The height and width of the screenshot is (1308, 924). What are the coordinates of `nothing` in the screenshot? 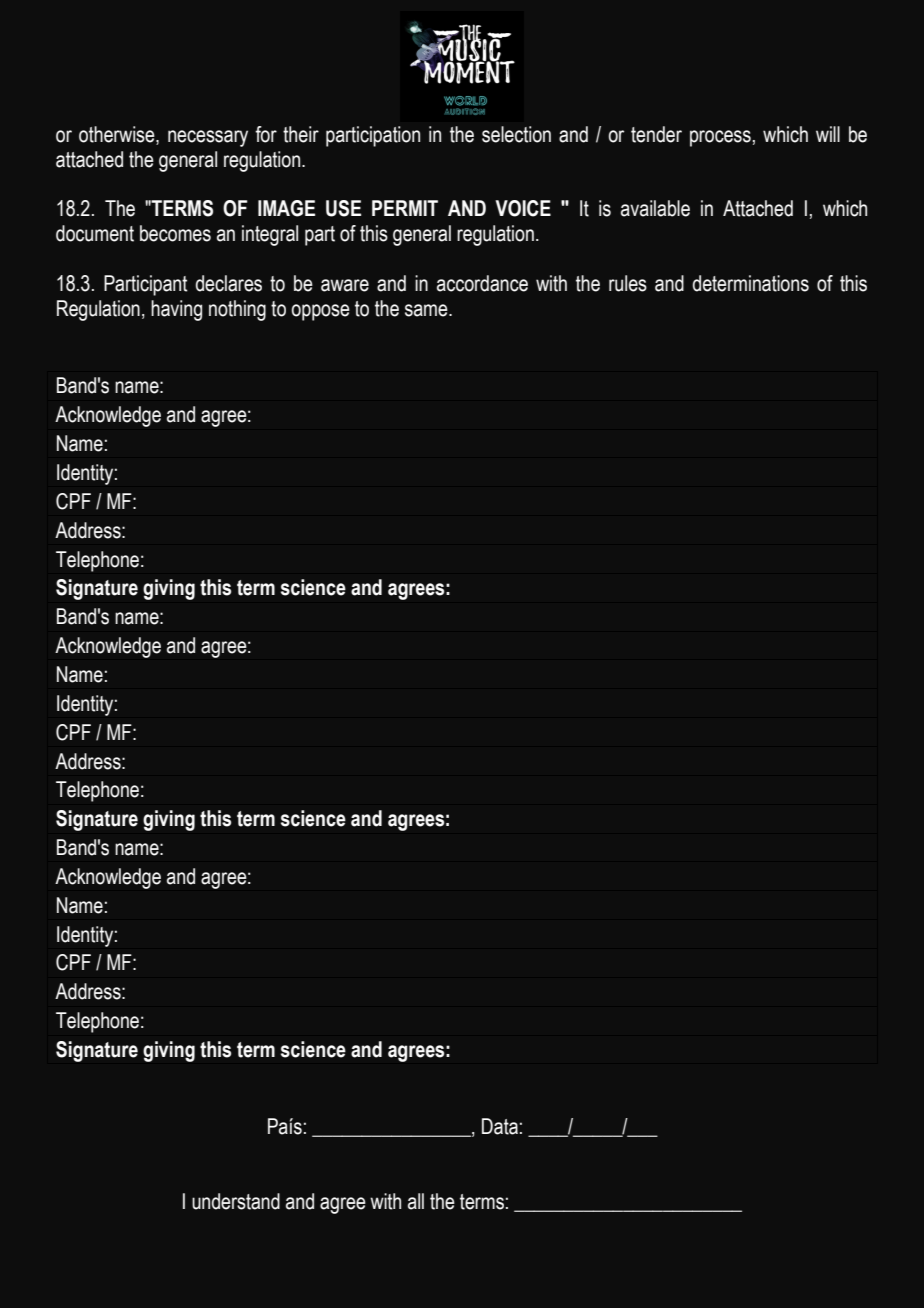 It's located at (237, 310).
